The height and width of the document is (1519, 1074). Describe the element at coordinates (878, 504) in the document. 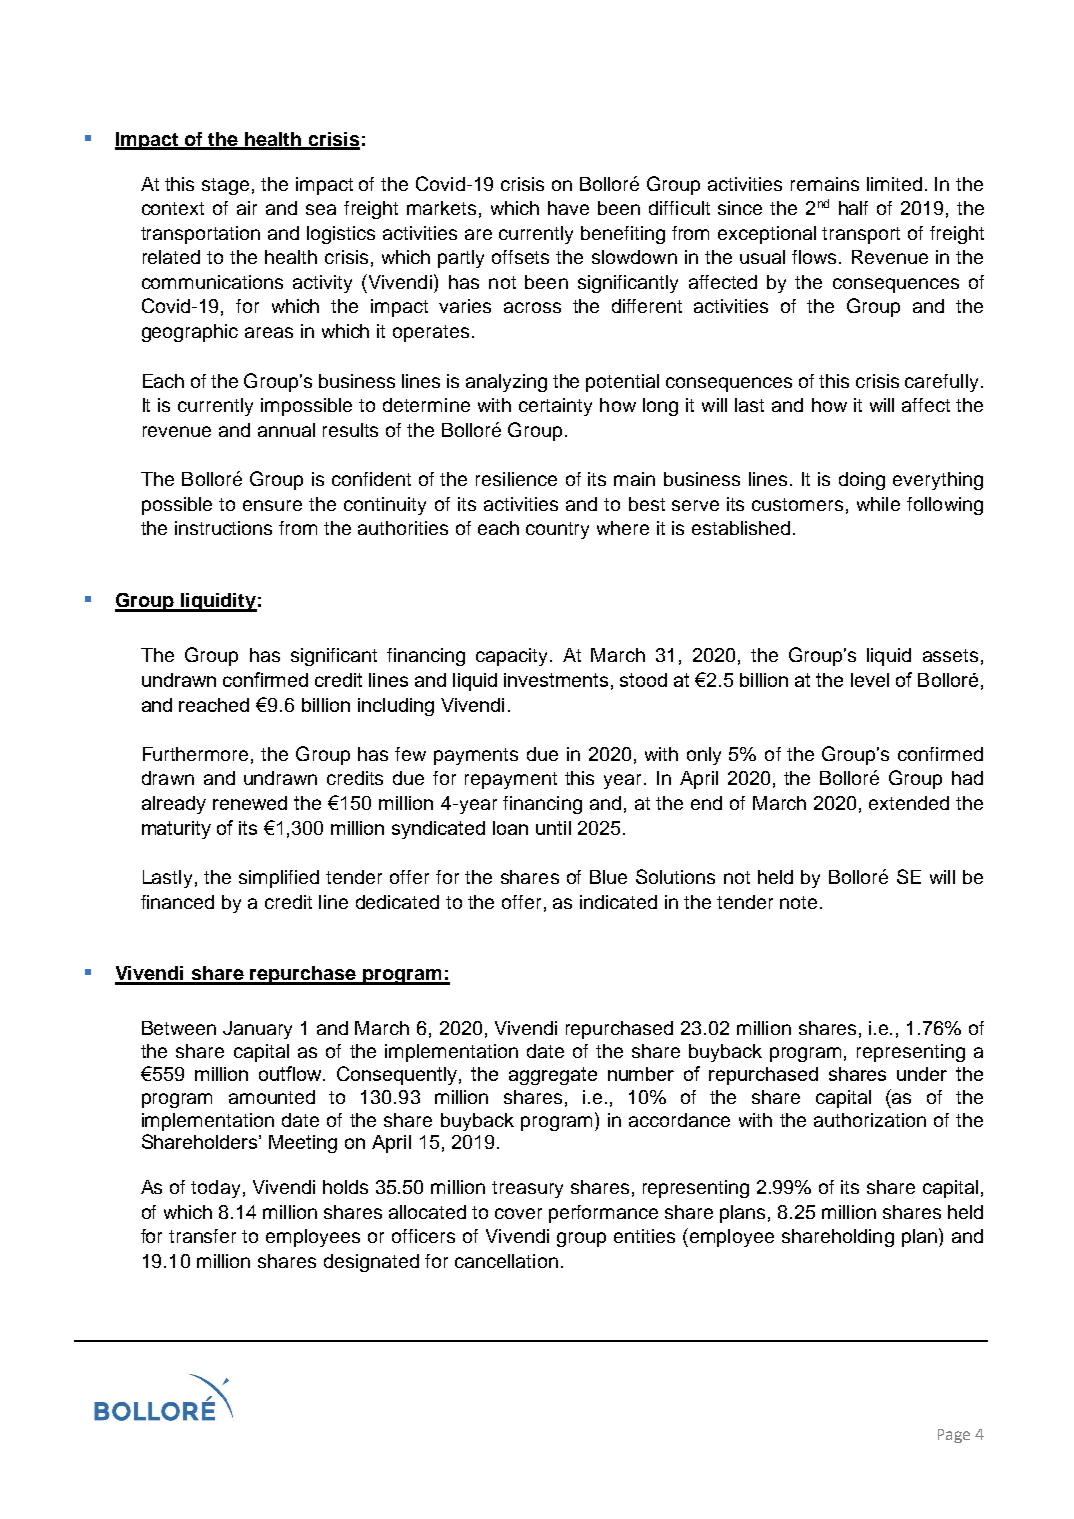

I see `while` at that location.
